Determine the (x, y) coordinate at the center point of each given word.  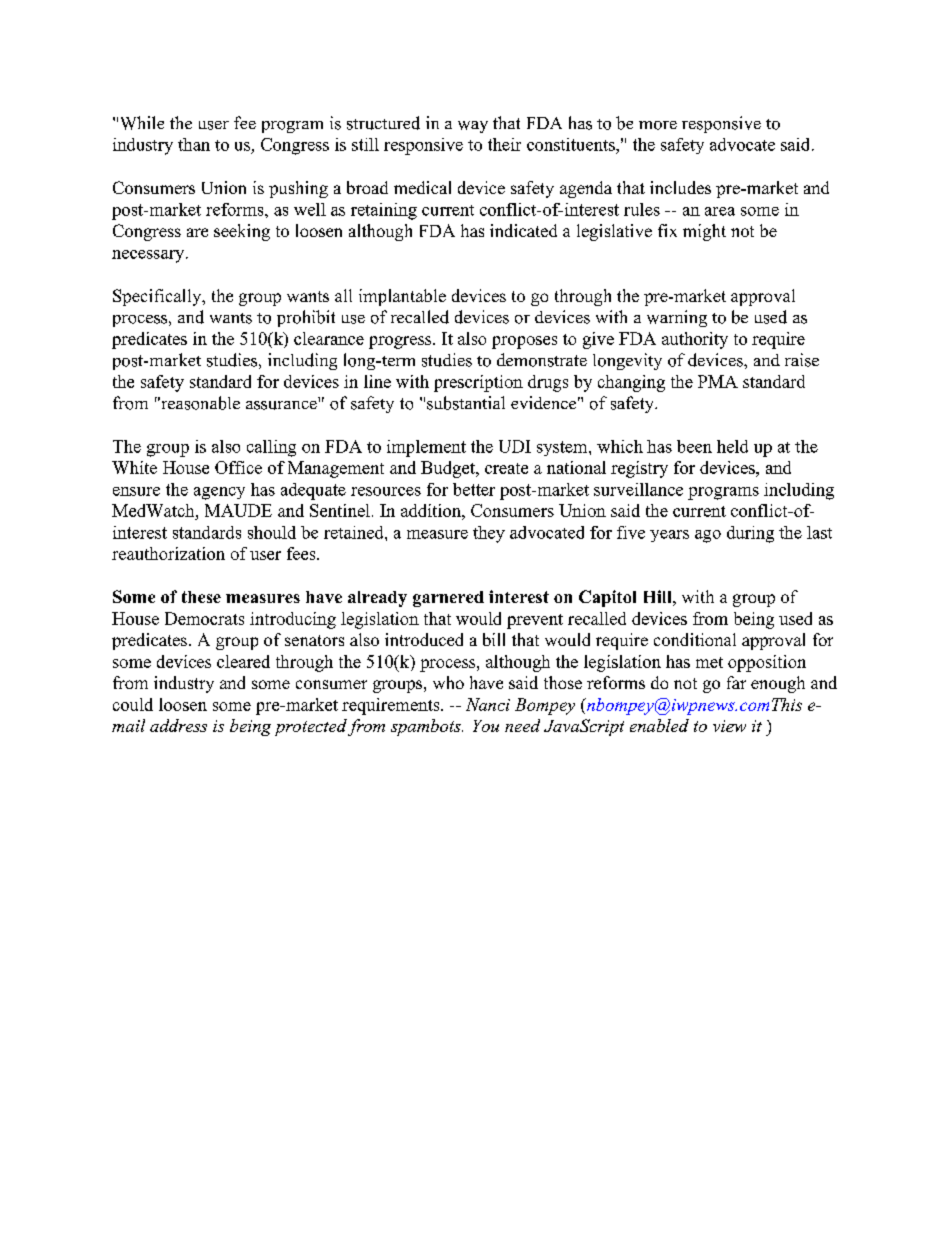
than (194, 144)
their (504, 144)
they (489, 534)
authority (695, 340)
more (658, 125)
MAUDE (238, 510)
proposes (524, 342)
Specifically (158, 297)
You (486, 726)
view (729, 726)
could (133, 704)
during (750, 534)
